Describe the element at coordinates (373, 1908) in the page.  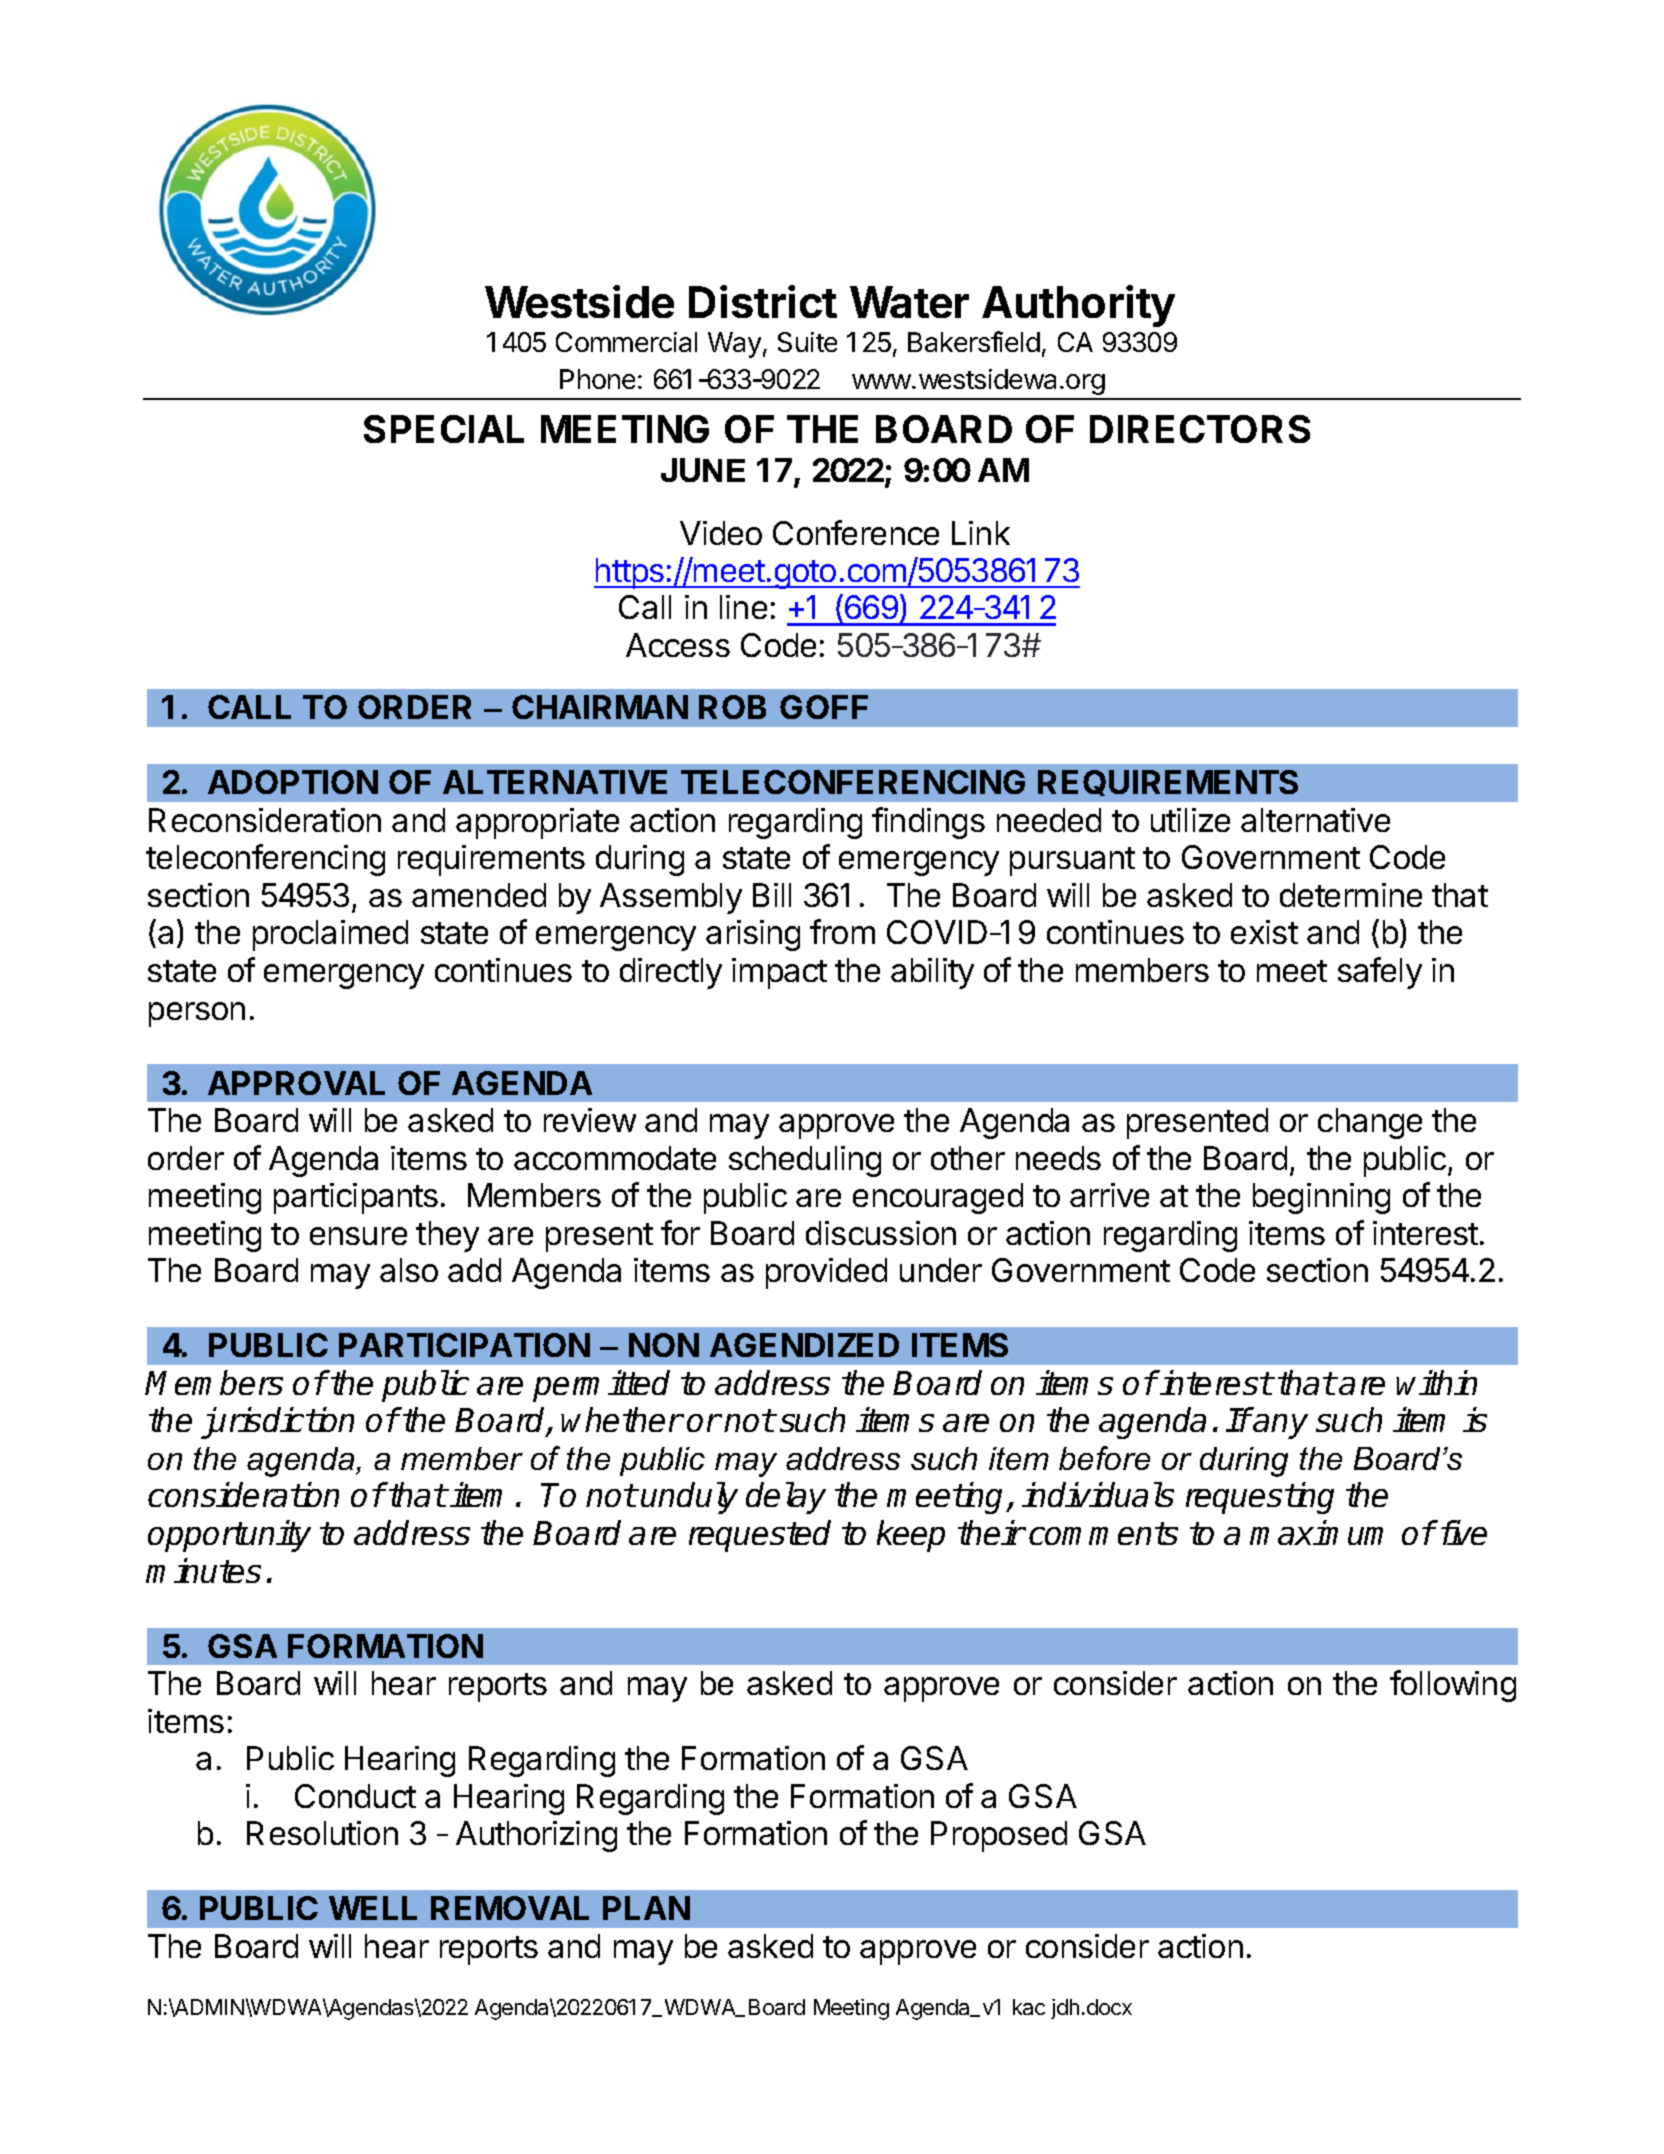
I see `WELL` at that location.
